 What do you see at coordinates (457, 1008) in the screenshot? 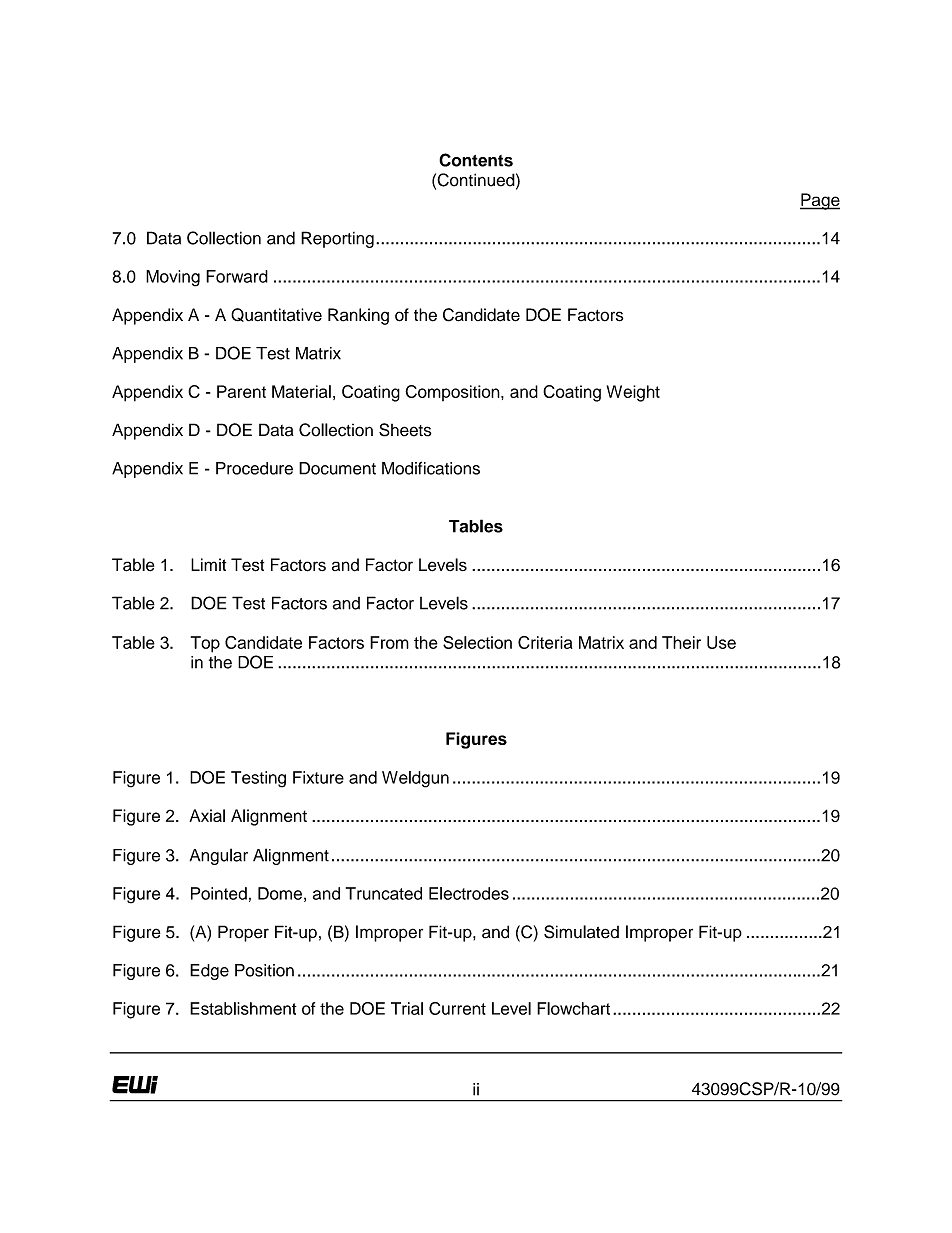
I see `Current` at bounding box center [457, 1008].
